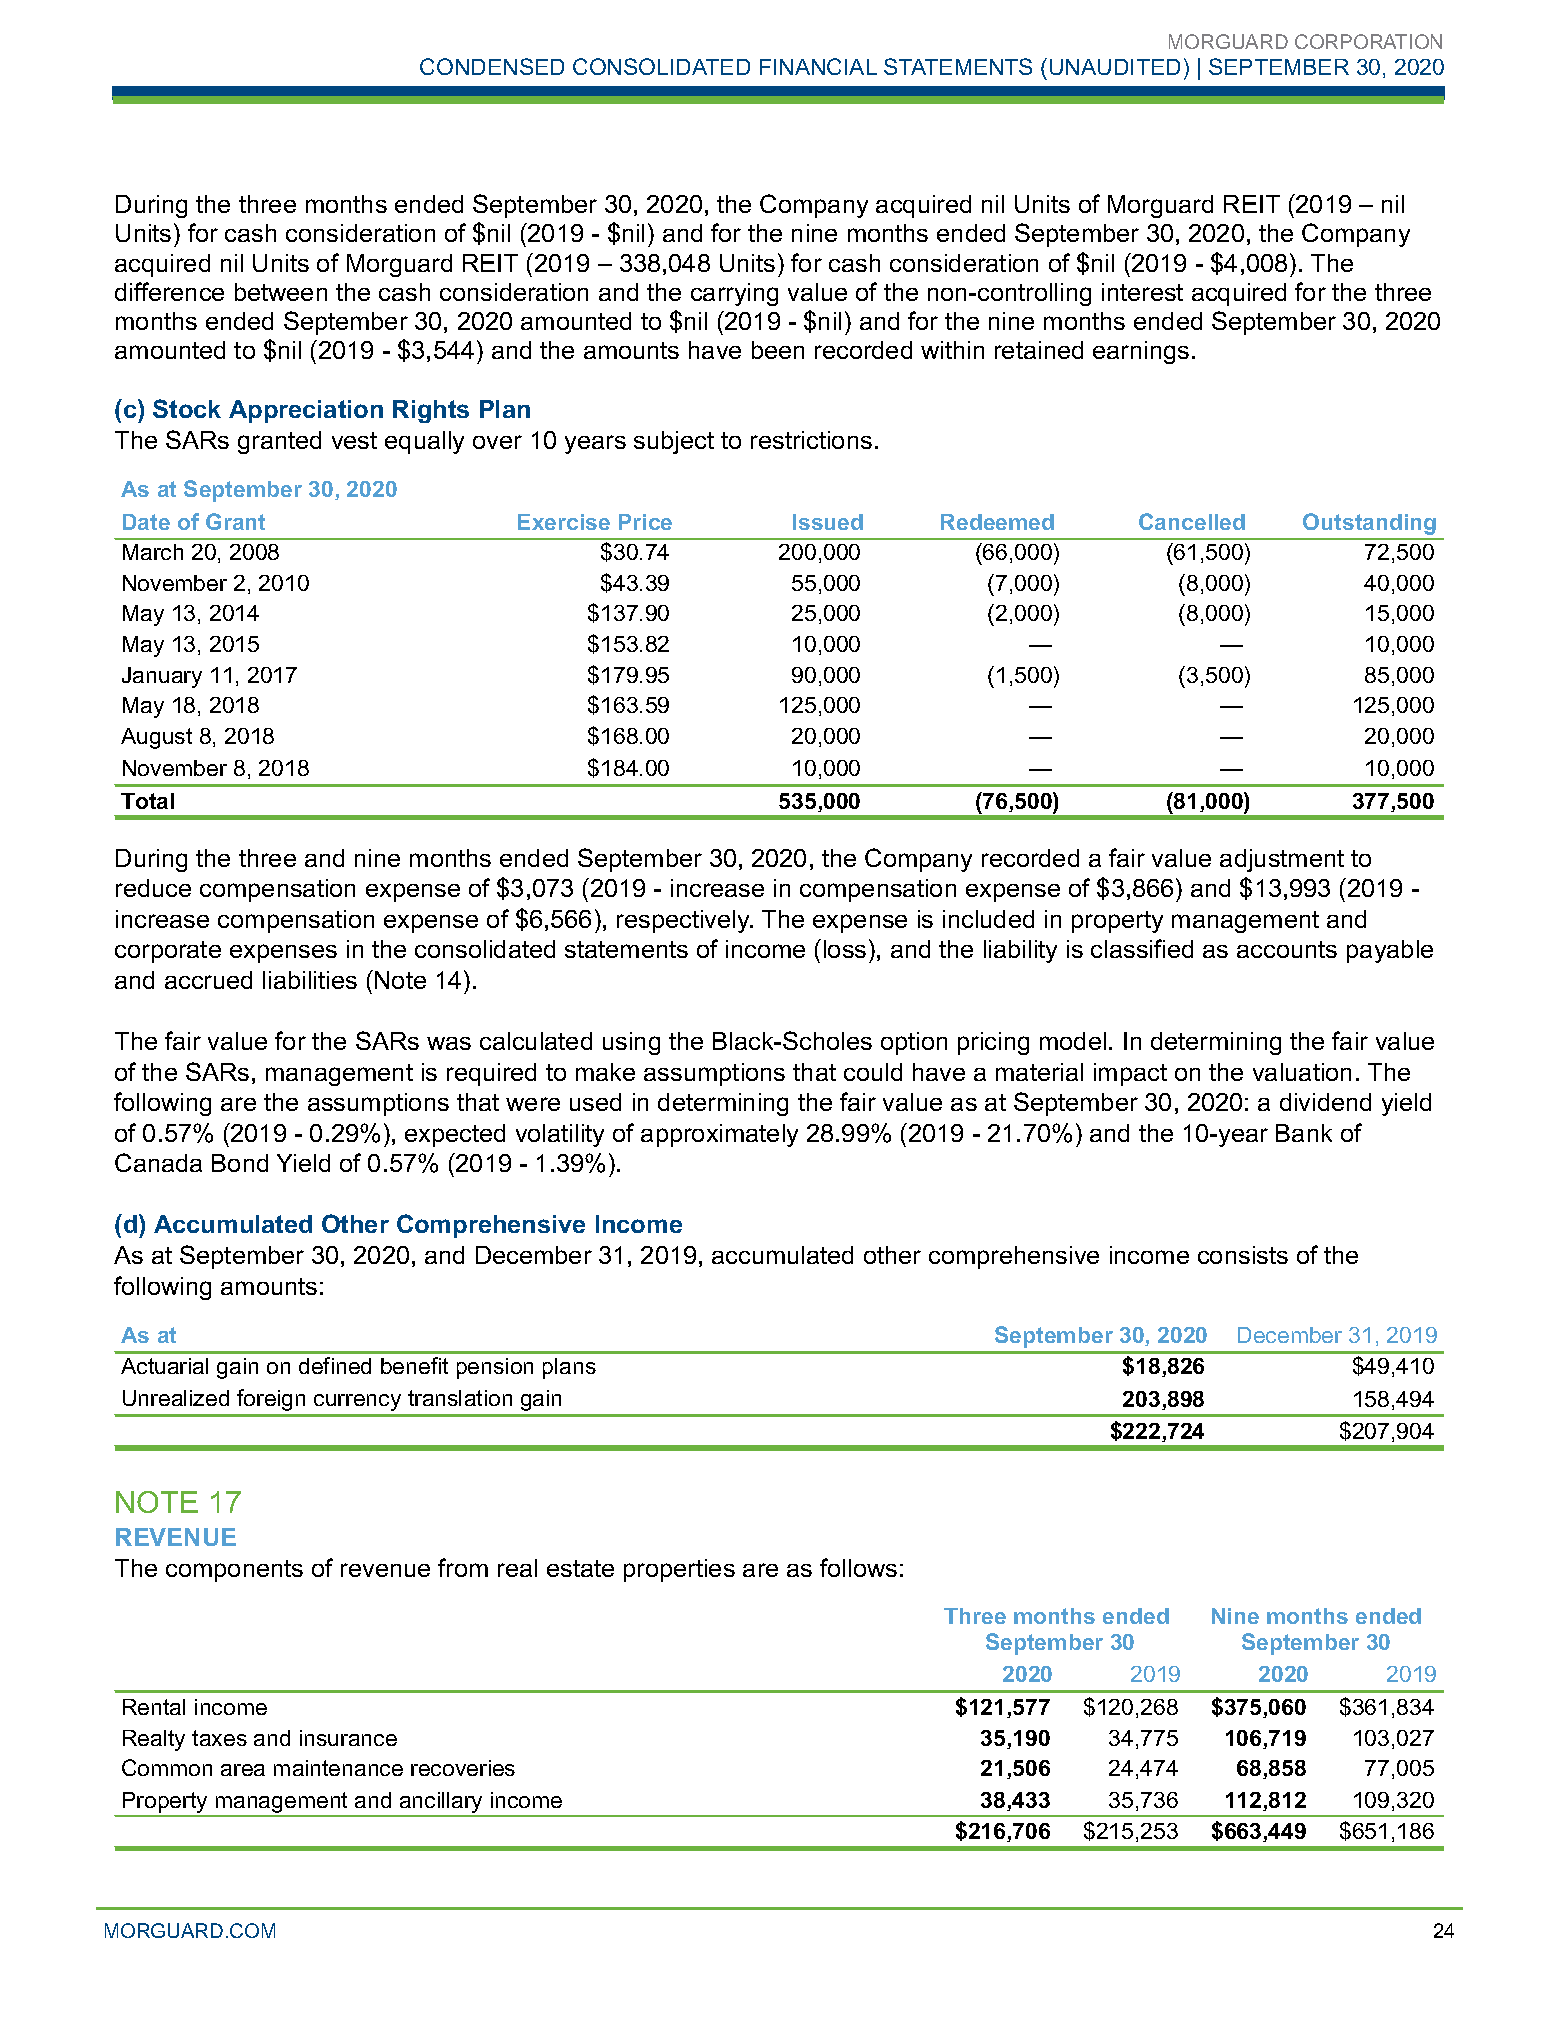  Describe the element at coordinates (335, 1365) in the page. I see `defined` at that location.
